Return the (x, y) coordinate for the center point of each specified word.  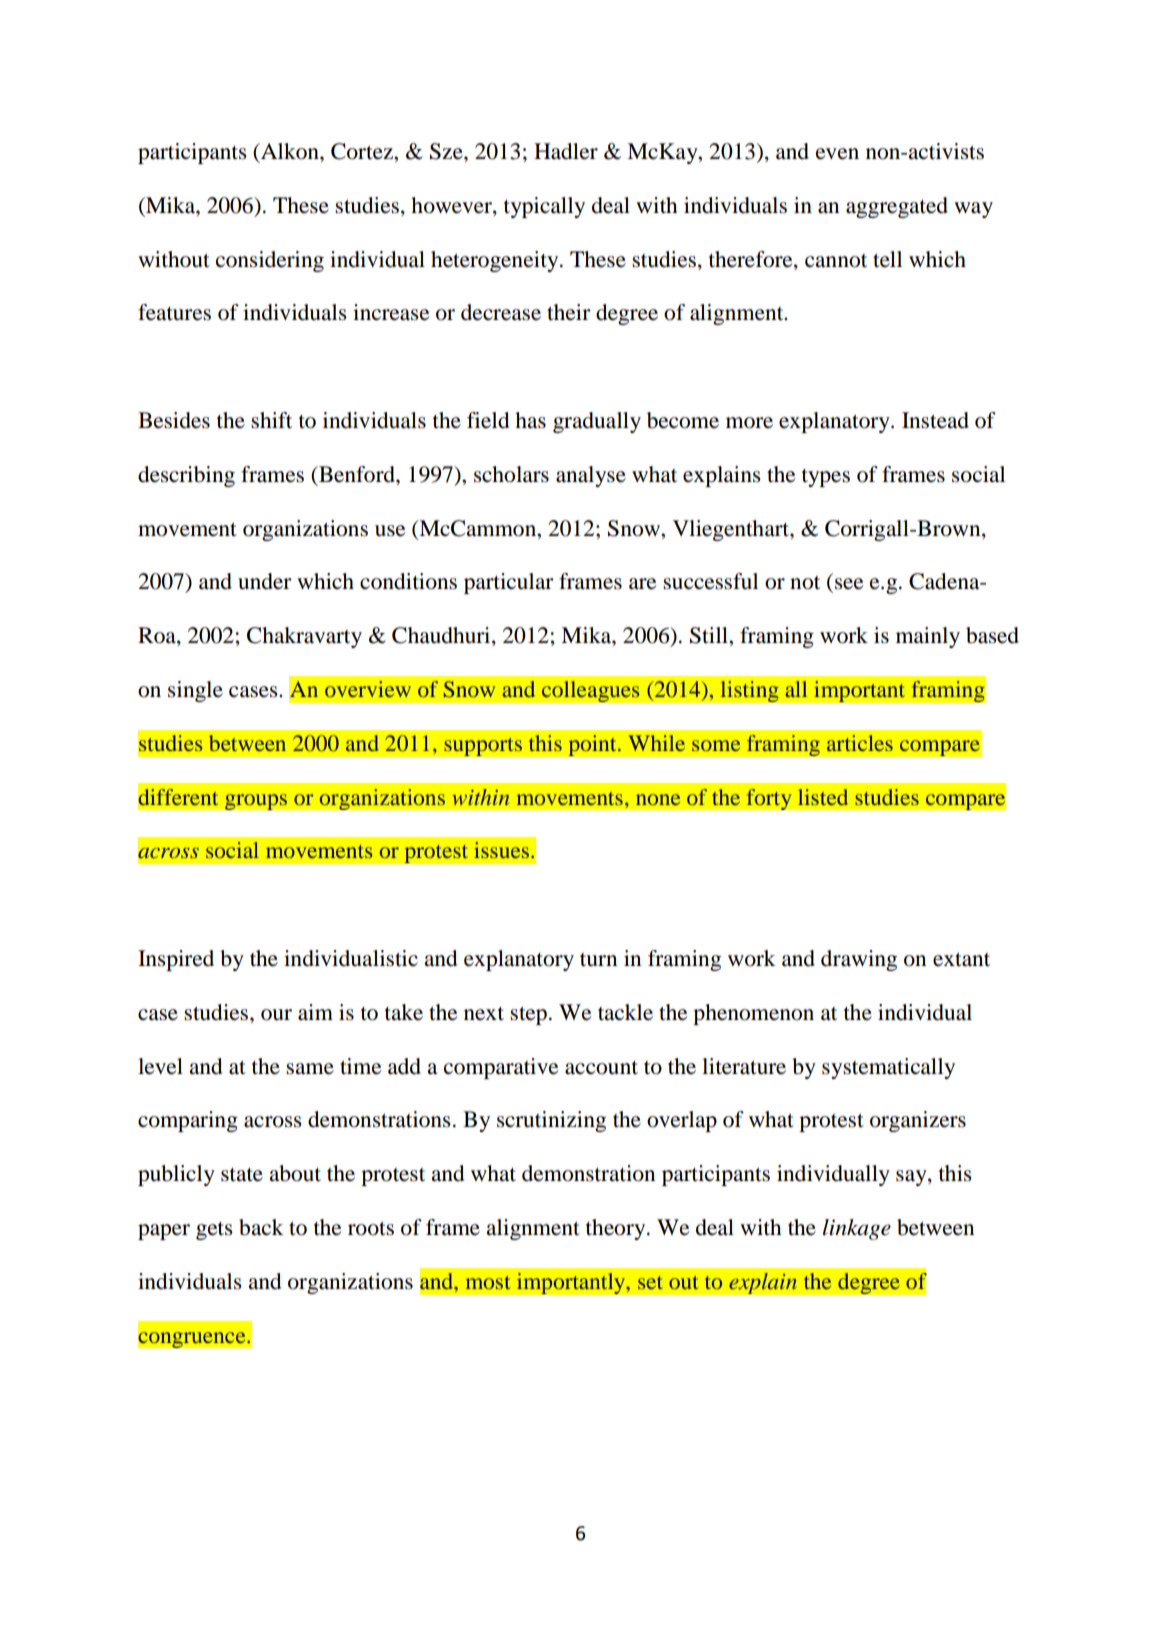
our (276, 1015)
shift (271, 420)
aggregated (897, 207)
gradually (597, 422)
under (265, 581)
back (261, 1227)
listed (823, 797)
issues (501, 850)
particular (509, 583)
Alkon (290, 151)
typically (544, 207)
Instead (935, 420)
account (601, 1068)
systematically (888, 1068)
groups (256, 802)
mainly (928, 637)
